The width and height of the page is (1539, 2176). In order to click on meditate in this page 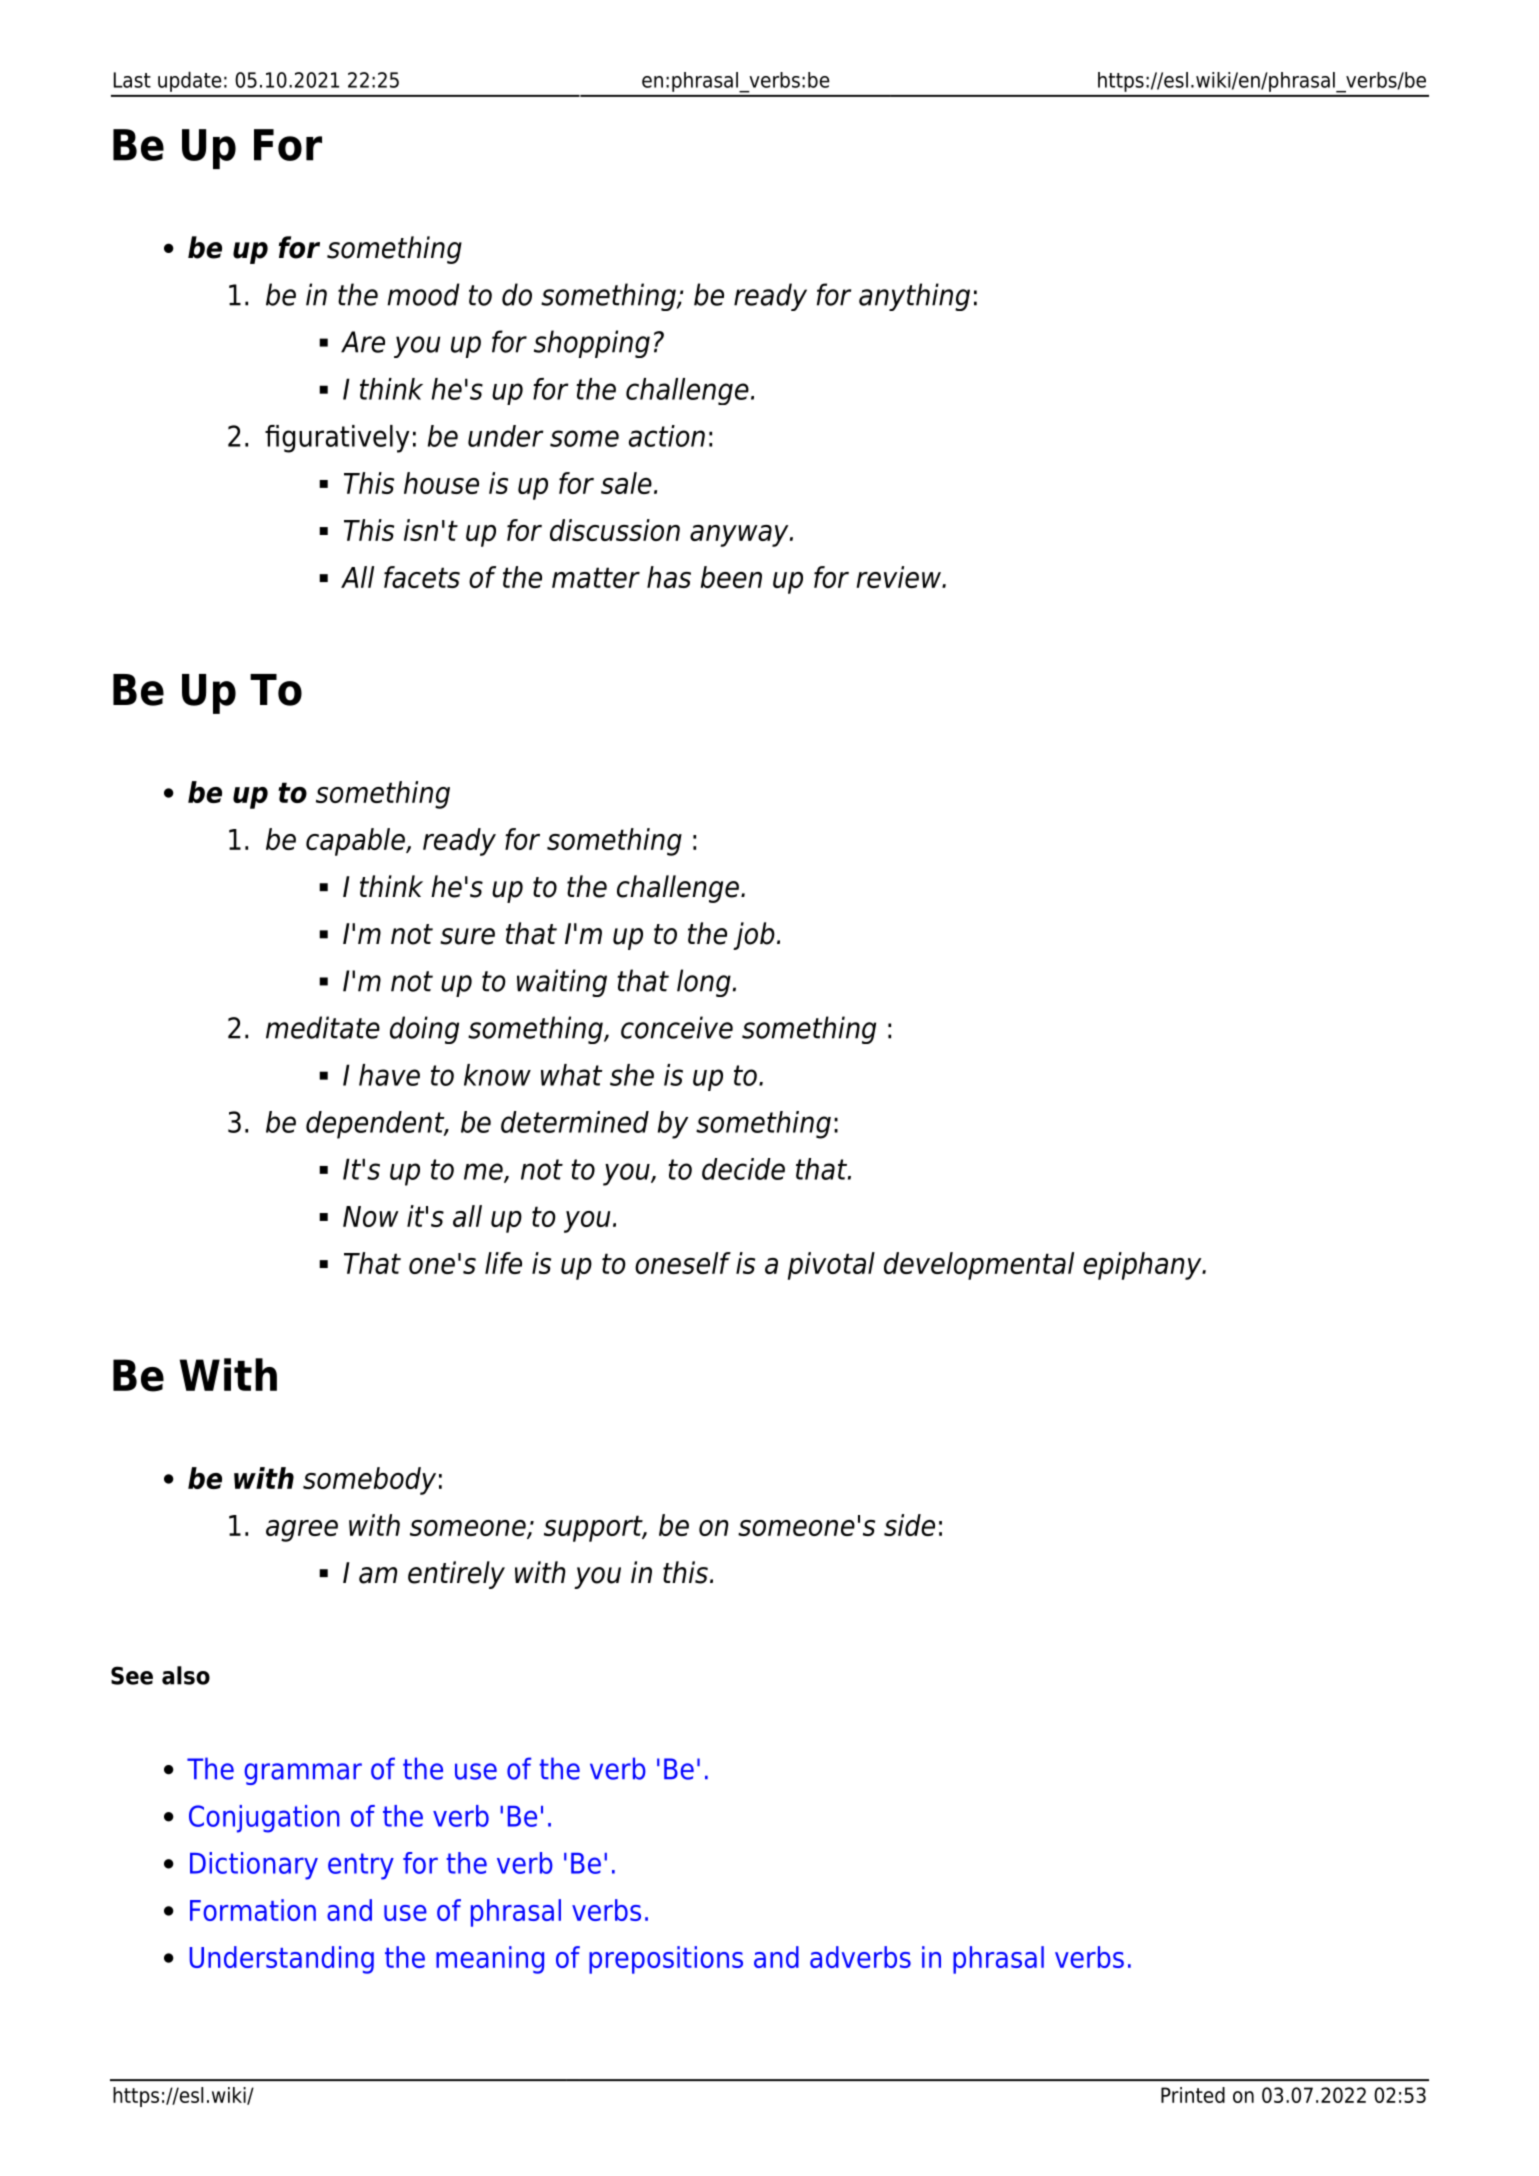, I will do `click(323, 1027)`.
